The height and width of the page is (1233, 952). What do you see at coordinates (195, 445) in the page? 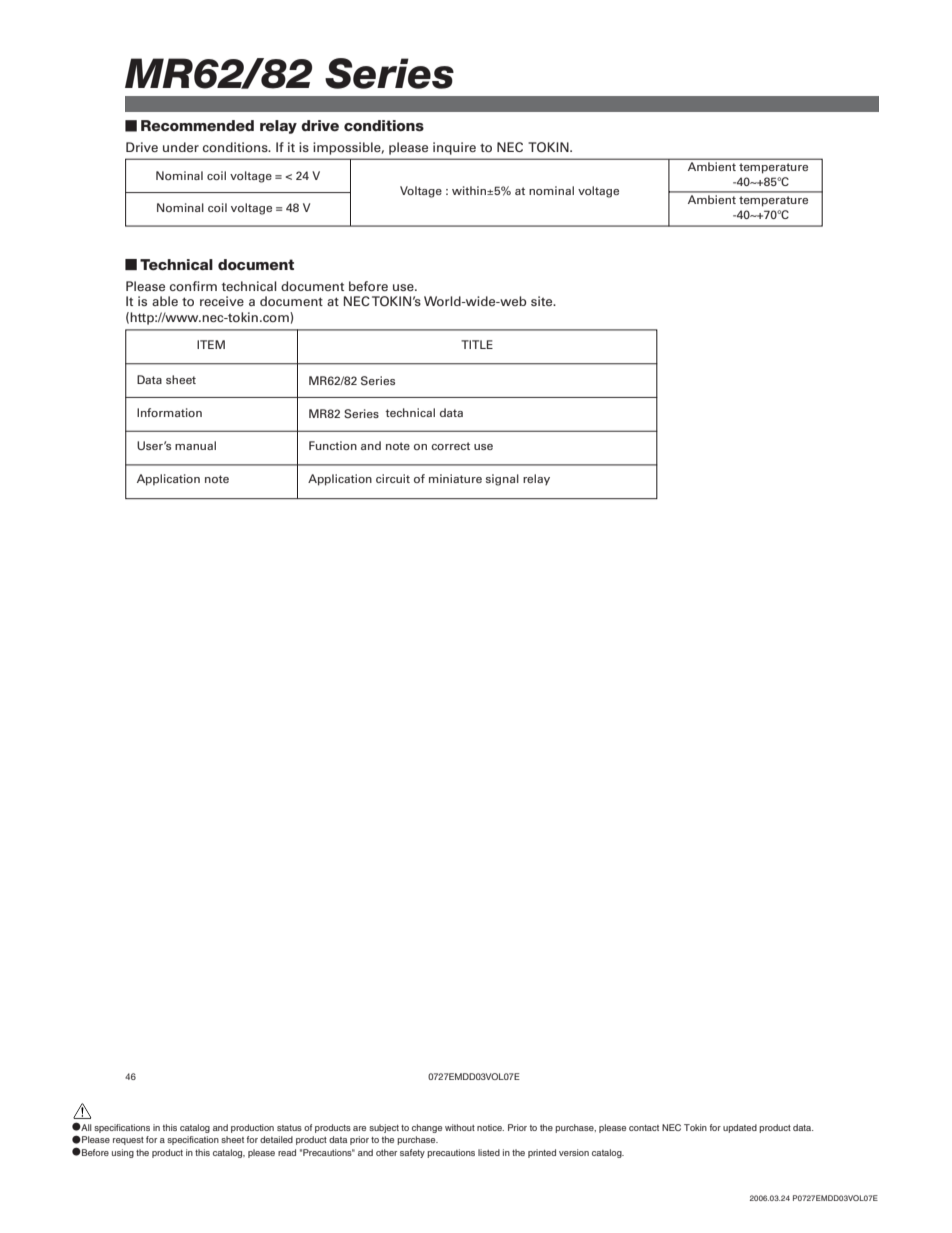
I see `manual` at bounding box center [195, 445].
